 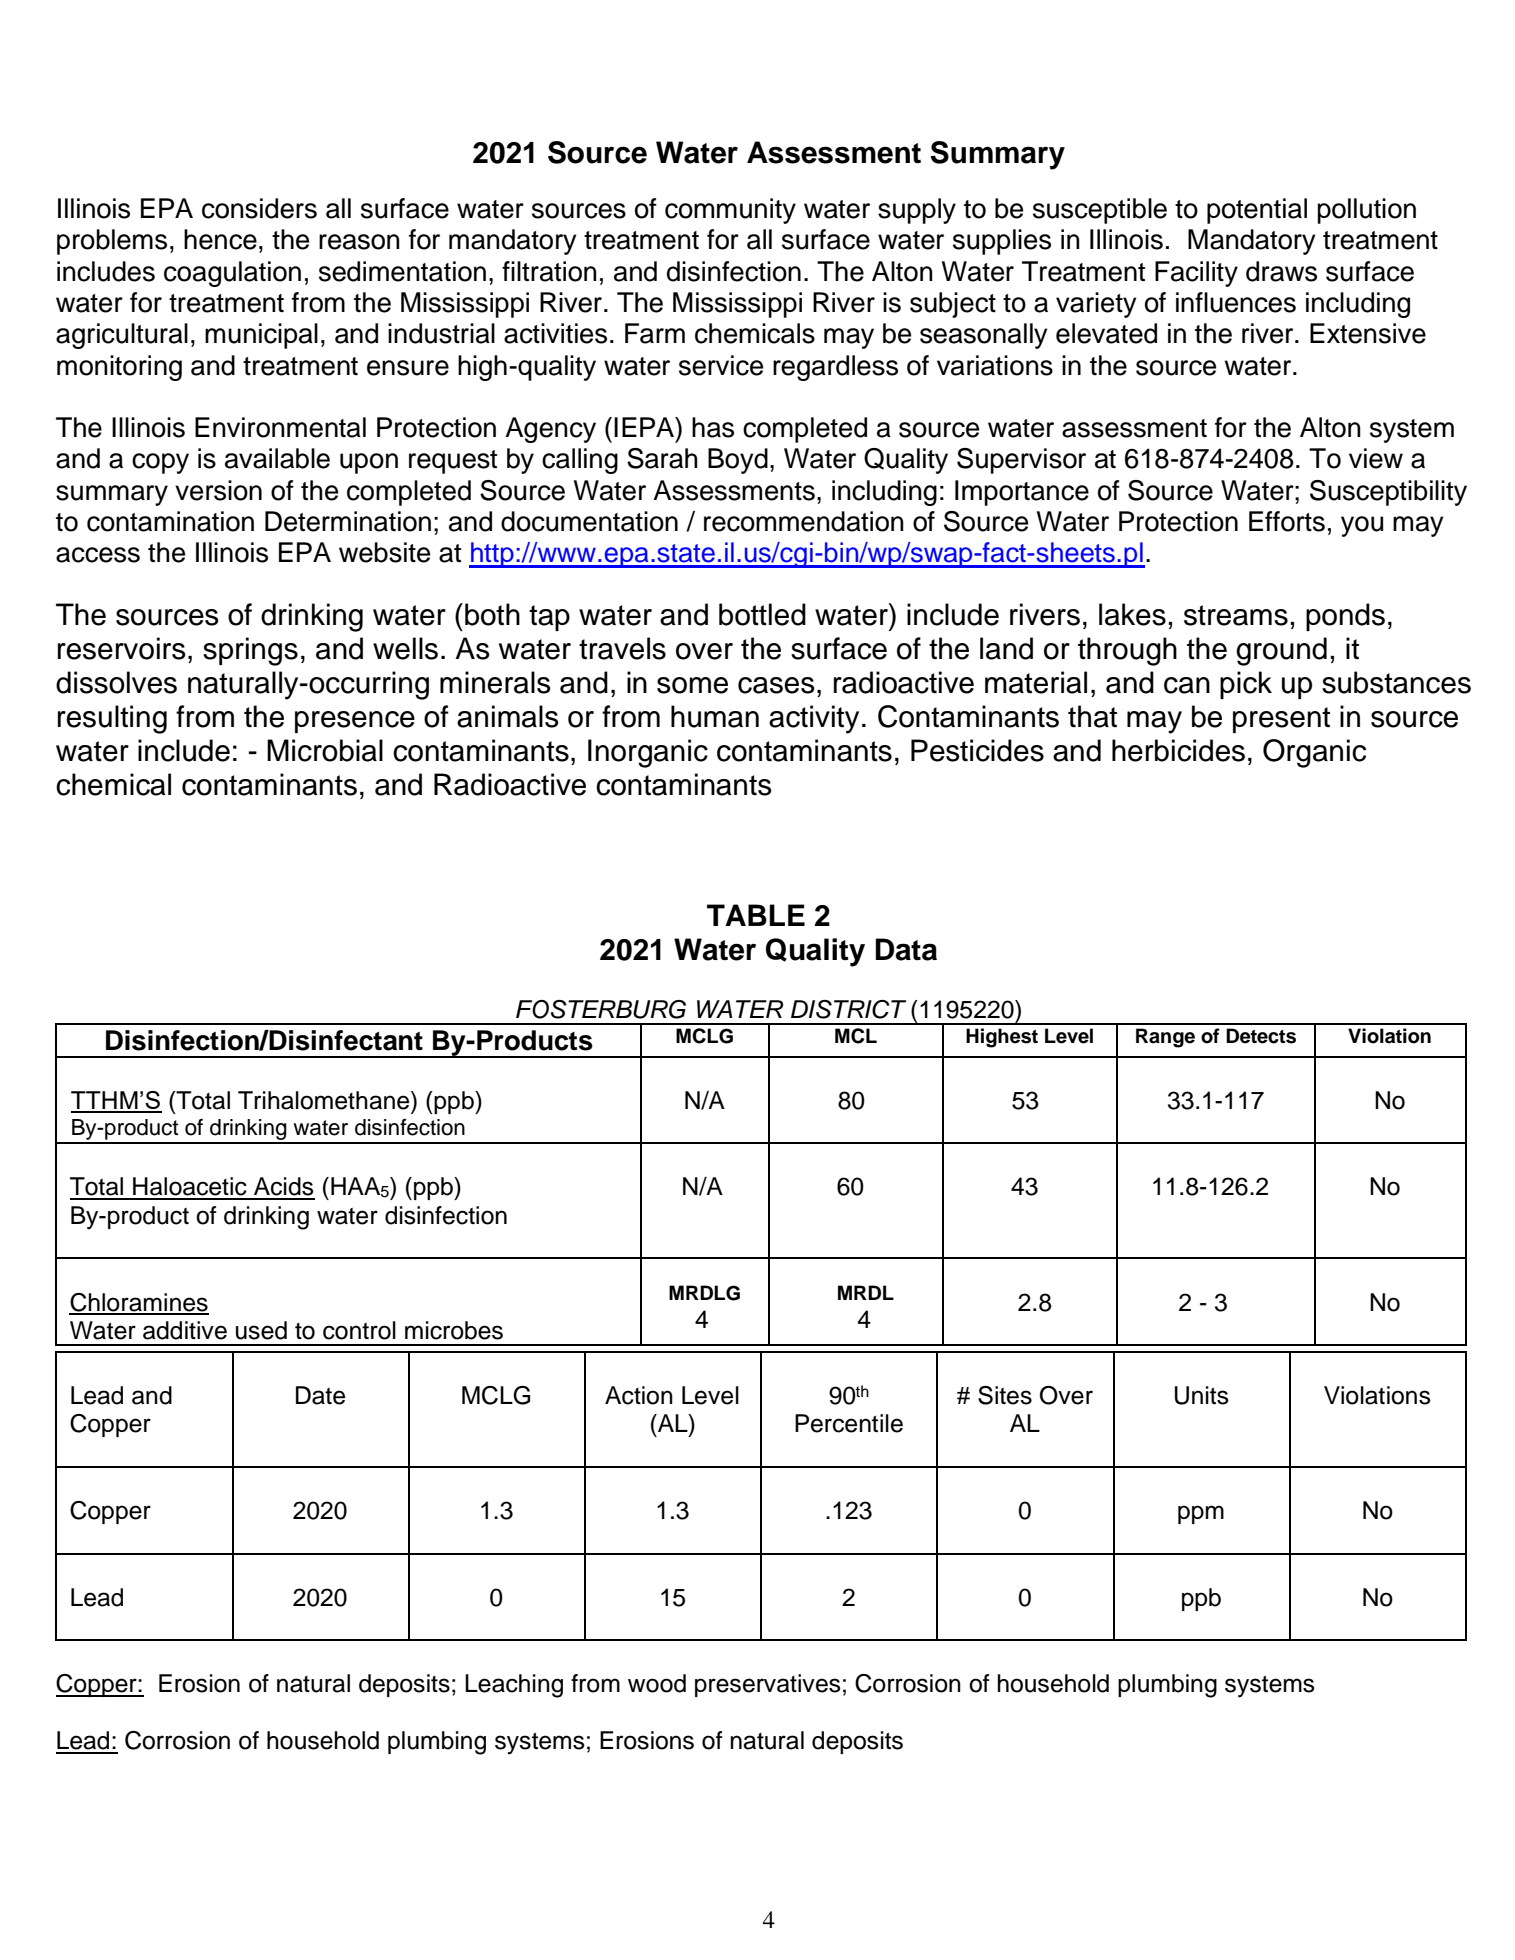 I want to click on draws, so click(x=1281, y=271).
